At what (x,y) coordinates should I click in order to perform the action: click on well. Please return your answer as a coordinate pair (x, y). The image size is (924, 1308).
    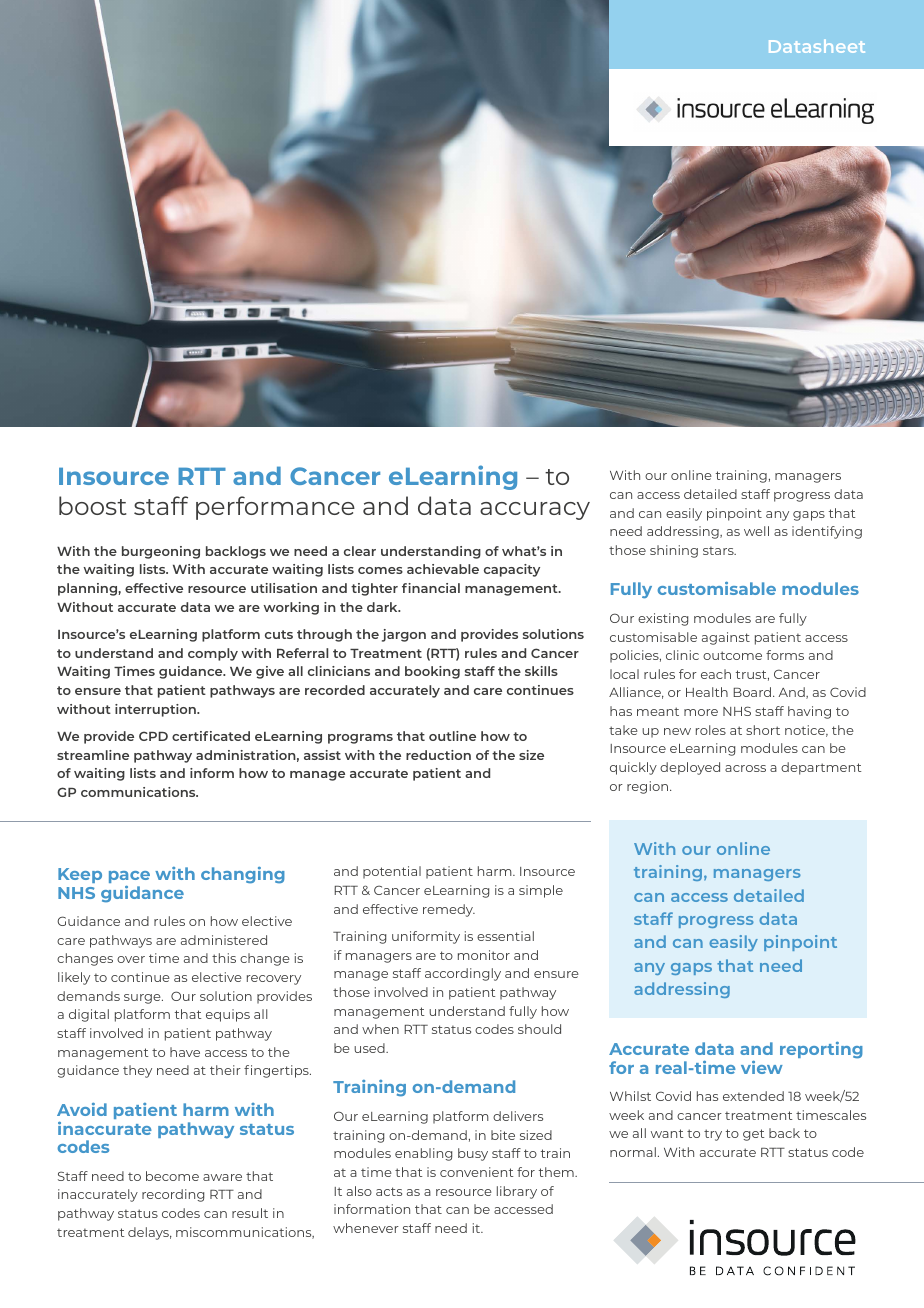
    Looking at the image, I should click on (756, 531).
